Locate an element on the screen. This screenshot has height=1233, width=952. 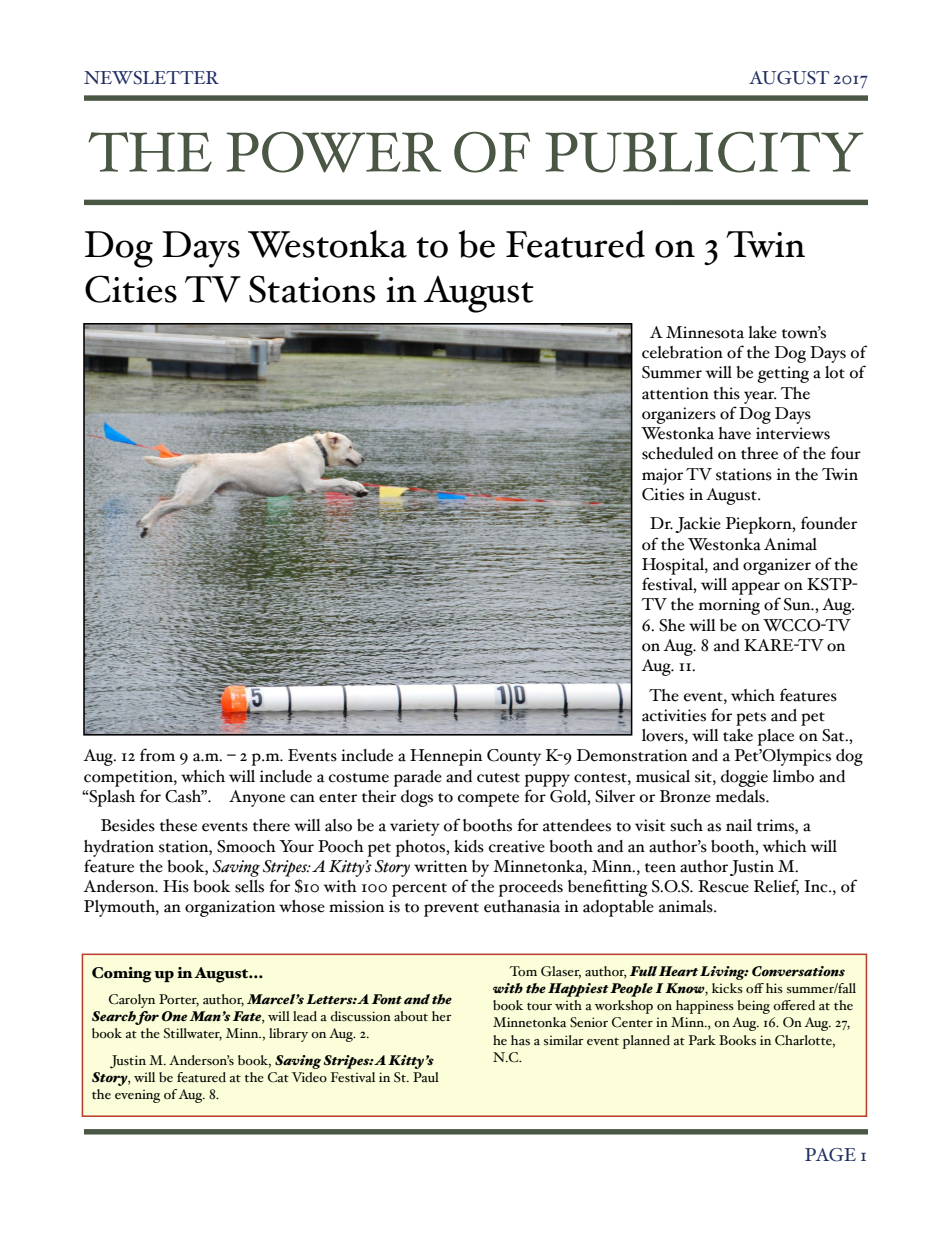
medals is located at coordinates (741, 796).
